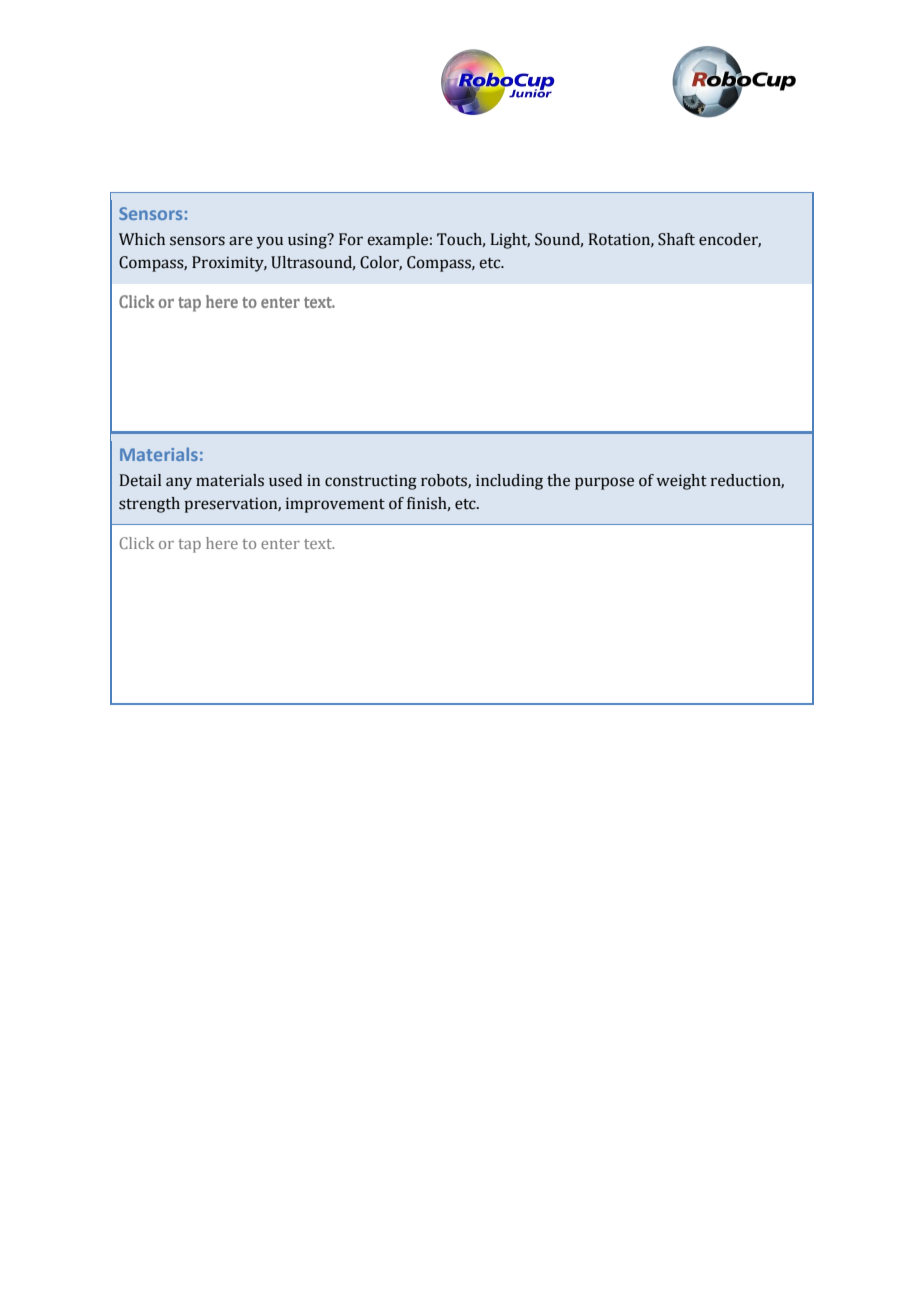 The height and width of the image is (1307, 924). Describe the element at coordinates (510, 241) in the image. I see `Light` at that location.
